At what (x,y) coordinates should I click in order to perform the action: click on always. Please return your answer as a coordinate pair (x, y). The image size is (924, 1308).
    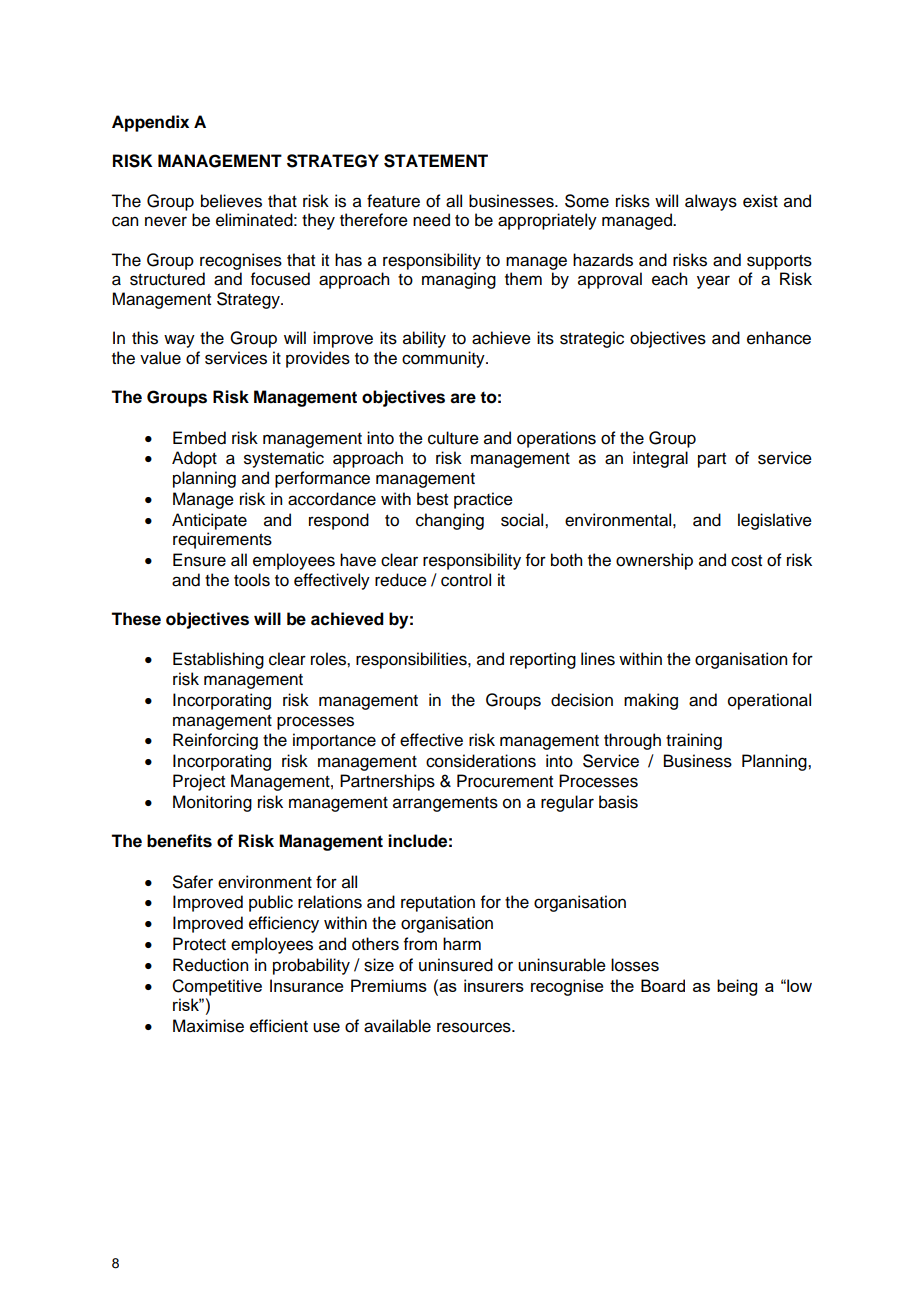
    Looking at the image, I should click on (711, 202).
